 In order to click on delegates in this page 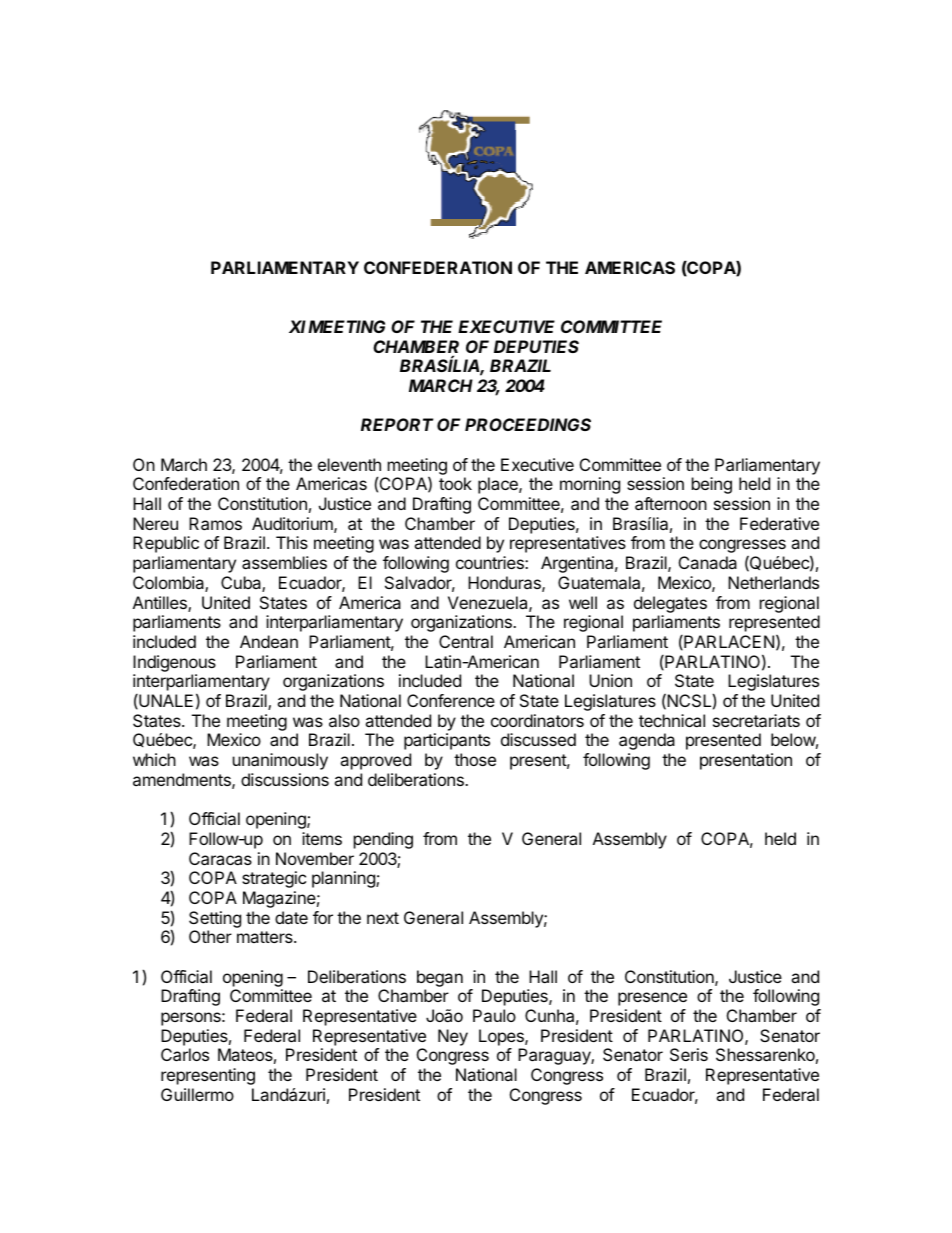, I will do `click(670, 604)`.
